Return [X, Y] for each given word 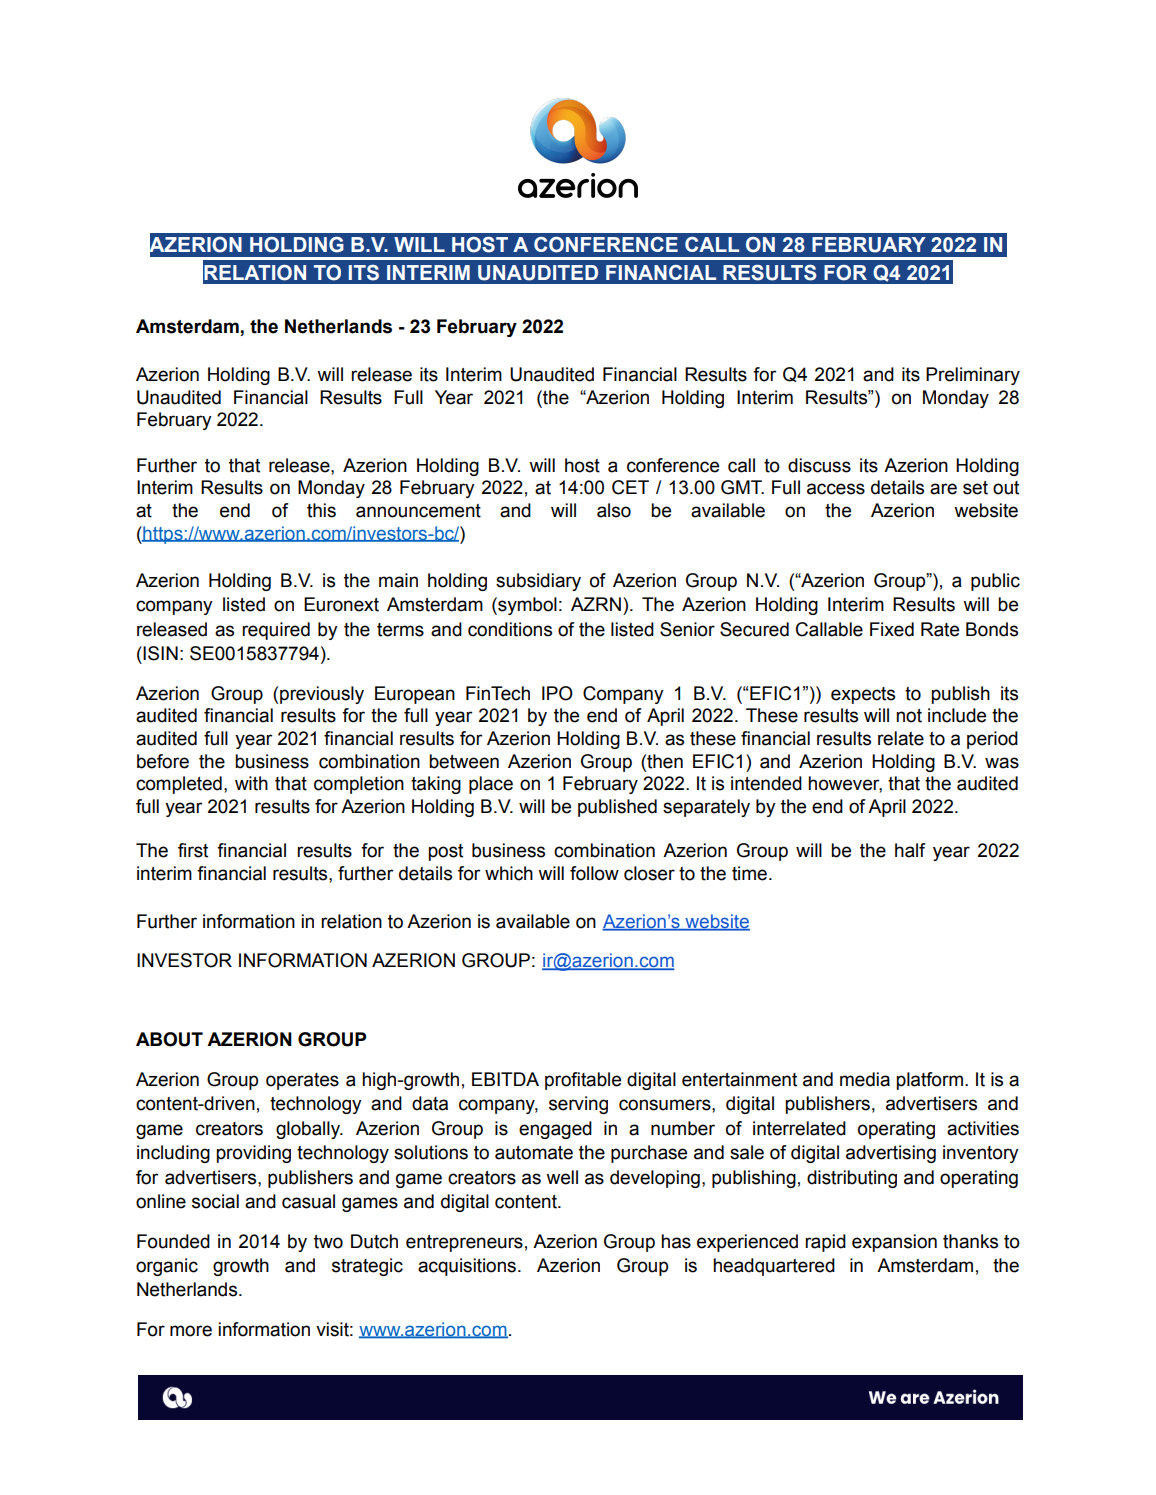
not [909, 716]
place [491, 785]
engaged [555, 1130]
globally [309, 1130]
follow [594, 873]
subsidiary [538, 582]
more [191, 1331]
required [276, 631]
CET [630, 487]
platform [929, 1081]
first [193, 850]
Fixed [892, 629]
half [910, 850]
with [251, 783]
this [321, 510]
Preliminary [973, 376]
